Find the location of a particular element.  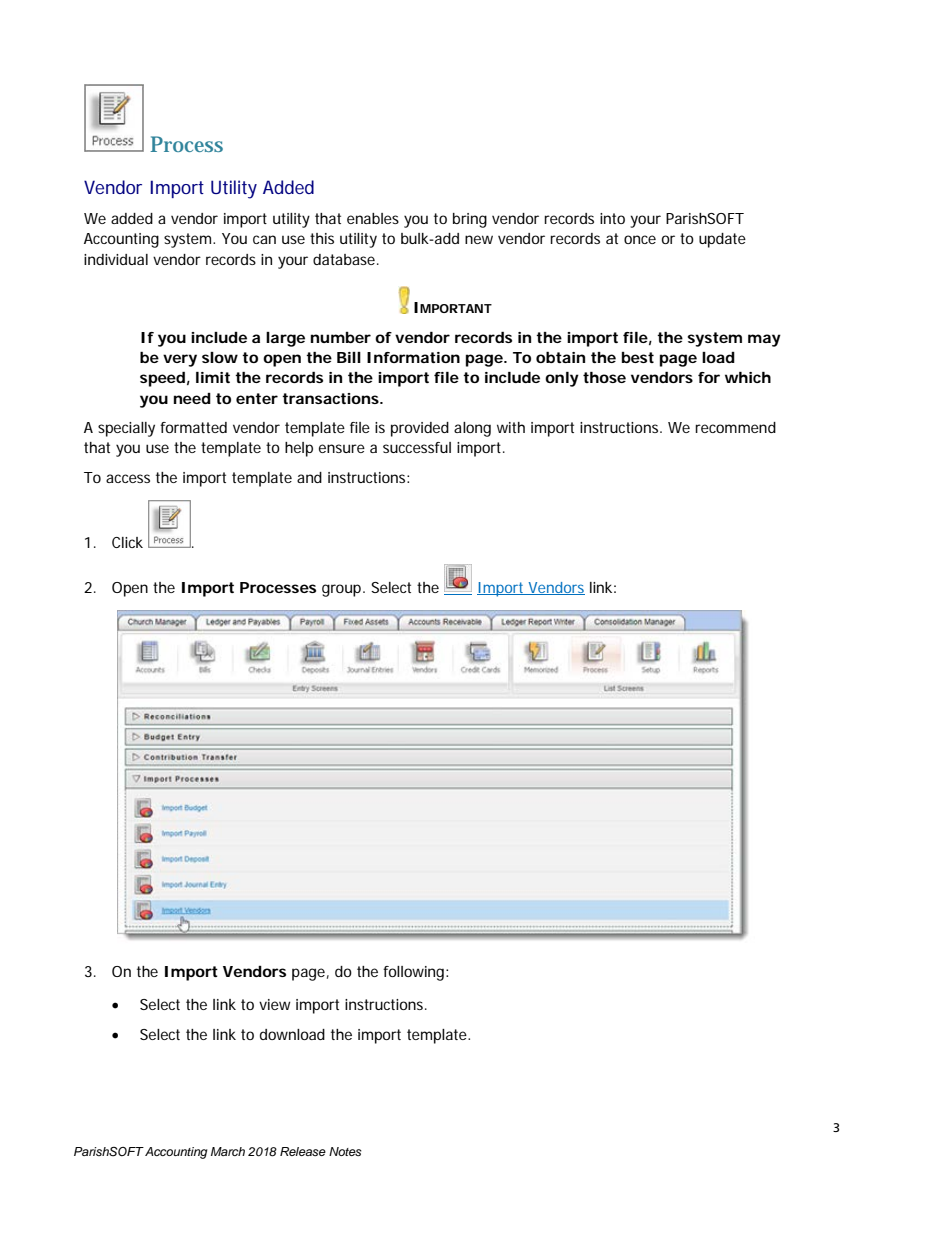

formatted is located at coordinates (193, 427).
